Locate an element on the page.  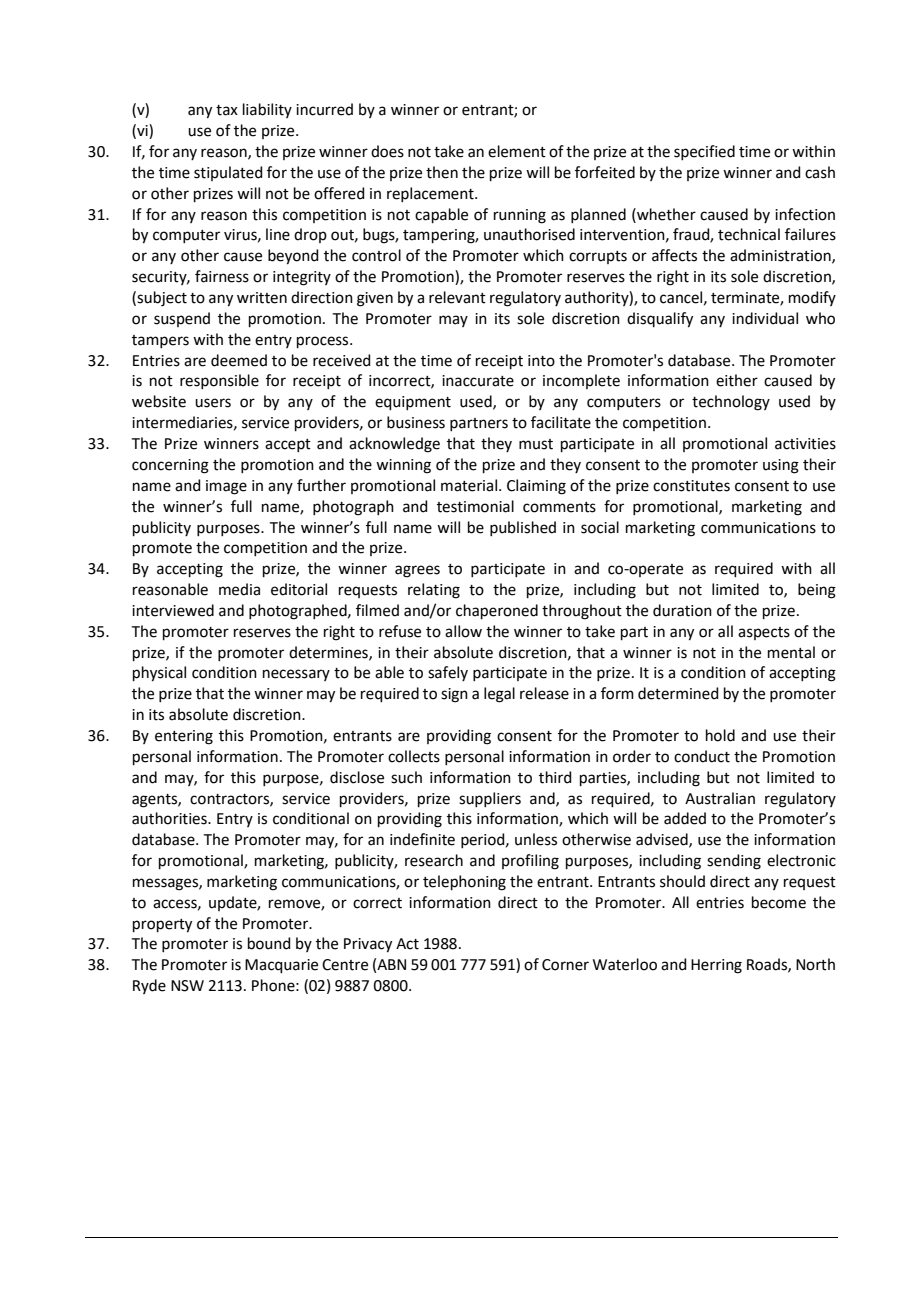
users is located at coordinates (213, 403).
